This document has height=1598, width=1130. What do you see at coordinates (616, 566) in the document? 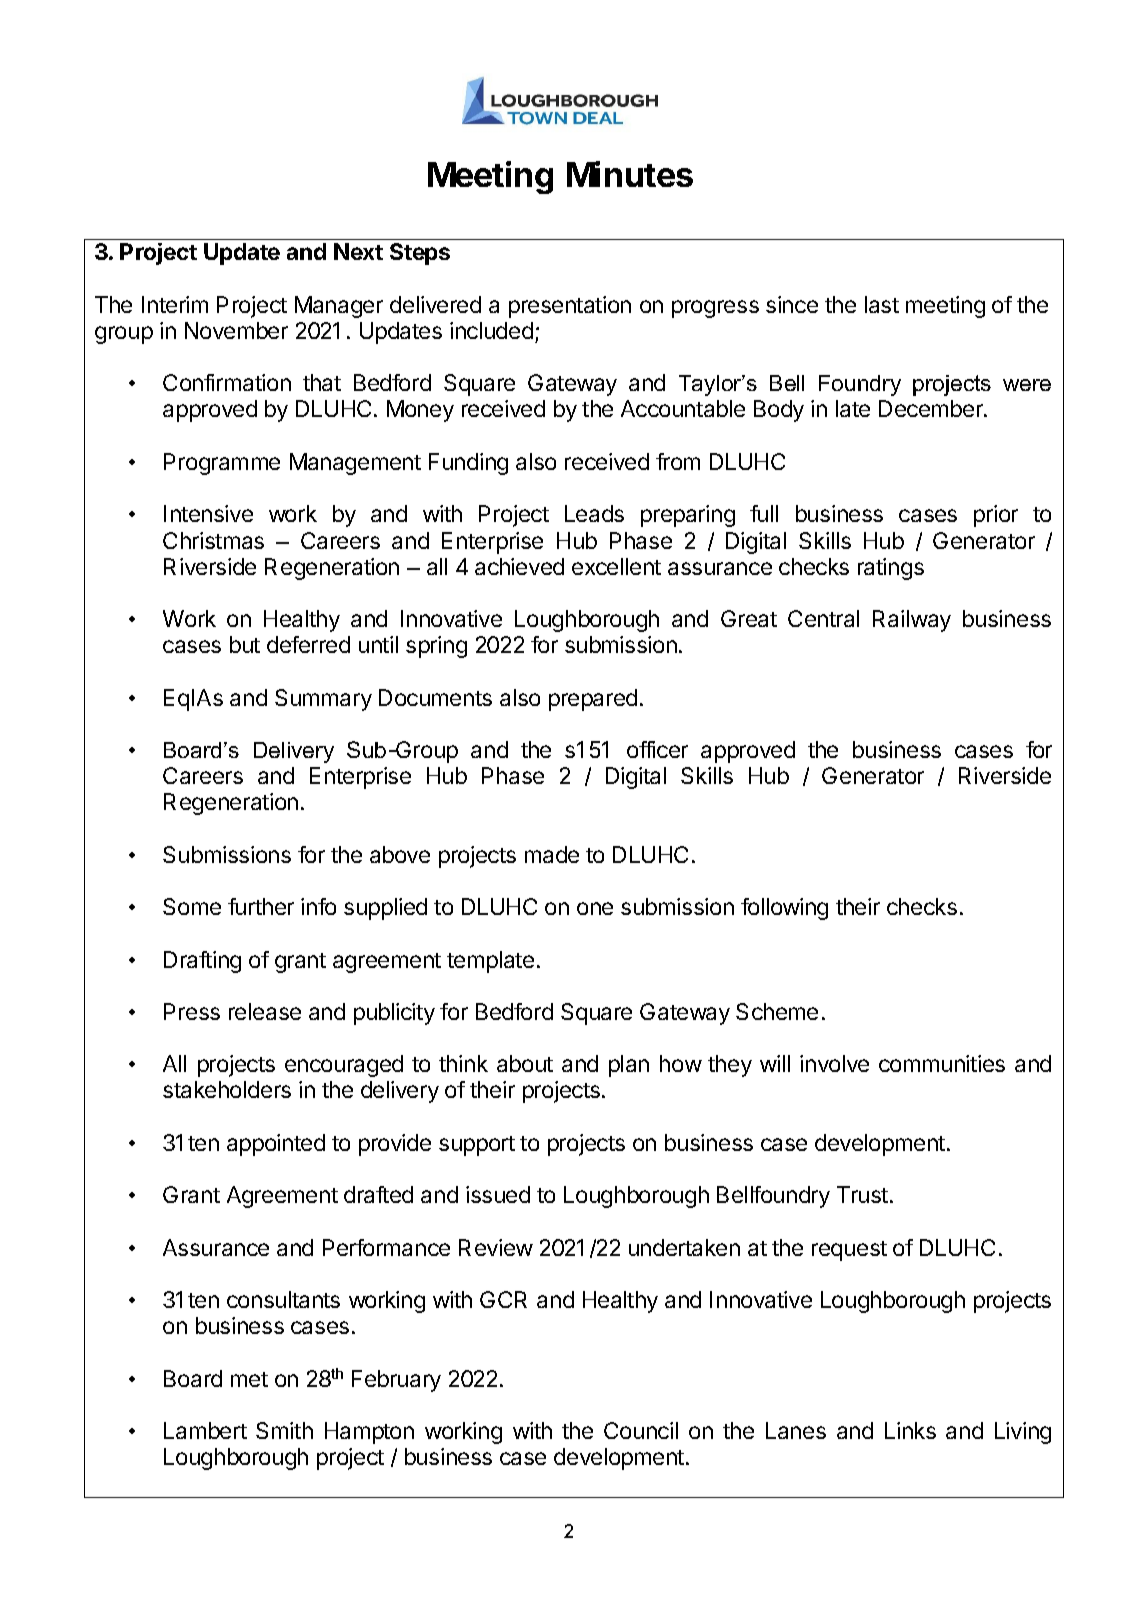
I see `excellent` at bounding box center [616, 566].
